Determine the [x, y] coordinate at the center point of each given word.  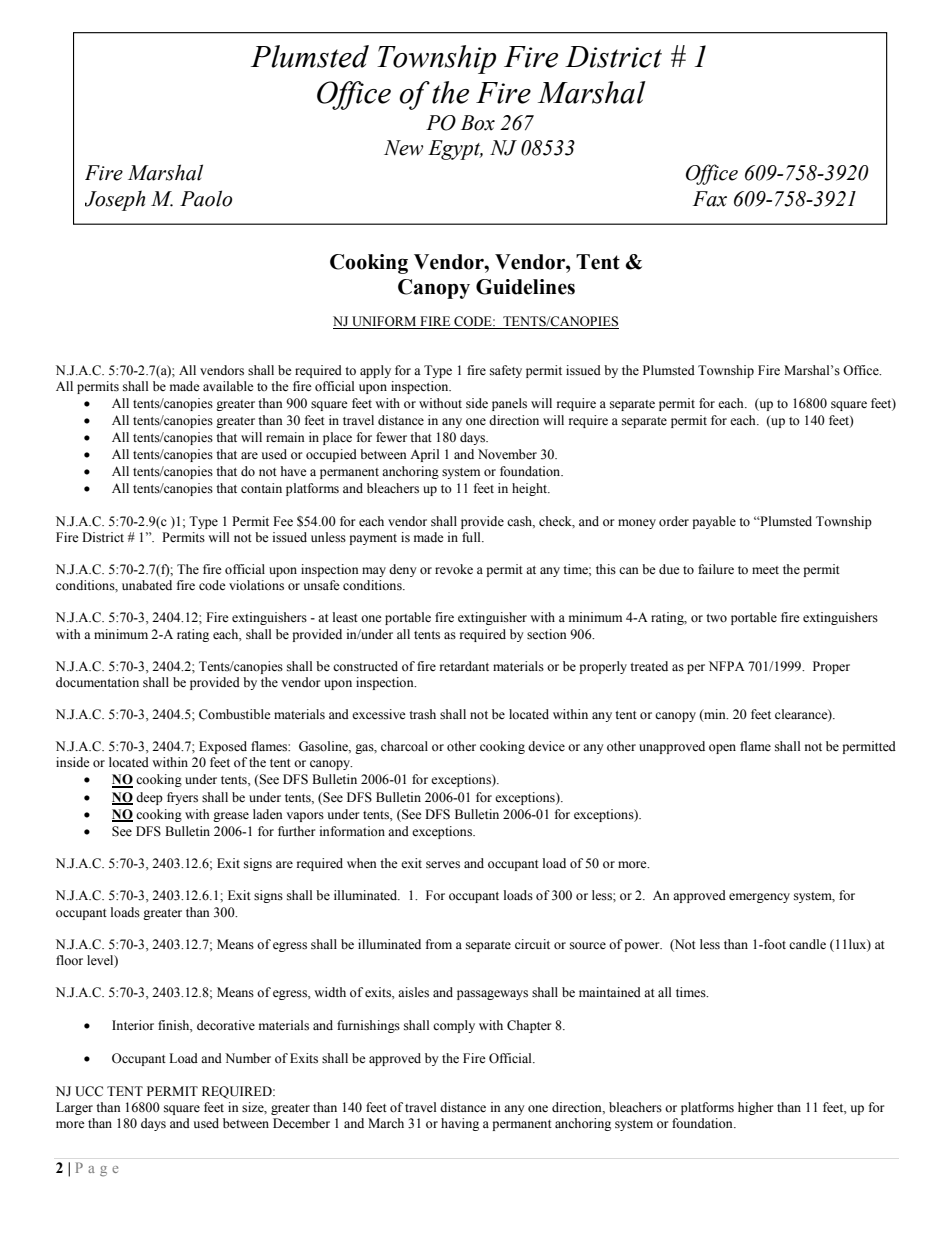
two [716, 618]
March [386, 1123]
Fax [710, 199]
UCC [89, 1091]
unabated [147, 585]
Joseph [115, 200]
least [345, 617]
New [403, 148]
